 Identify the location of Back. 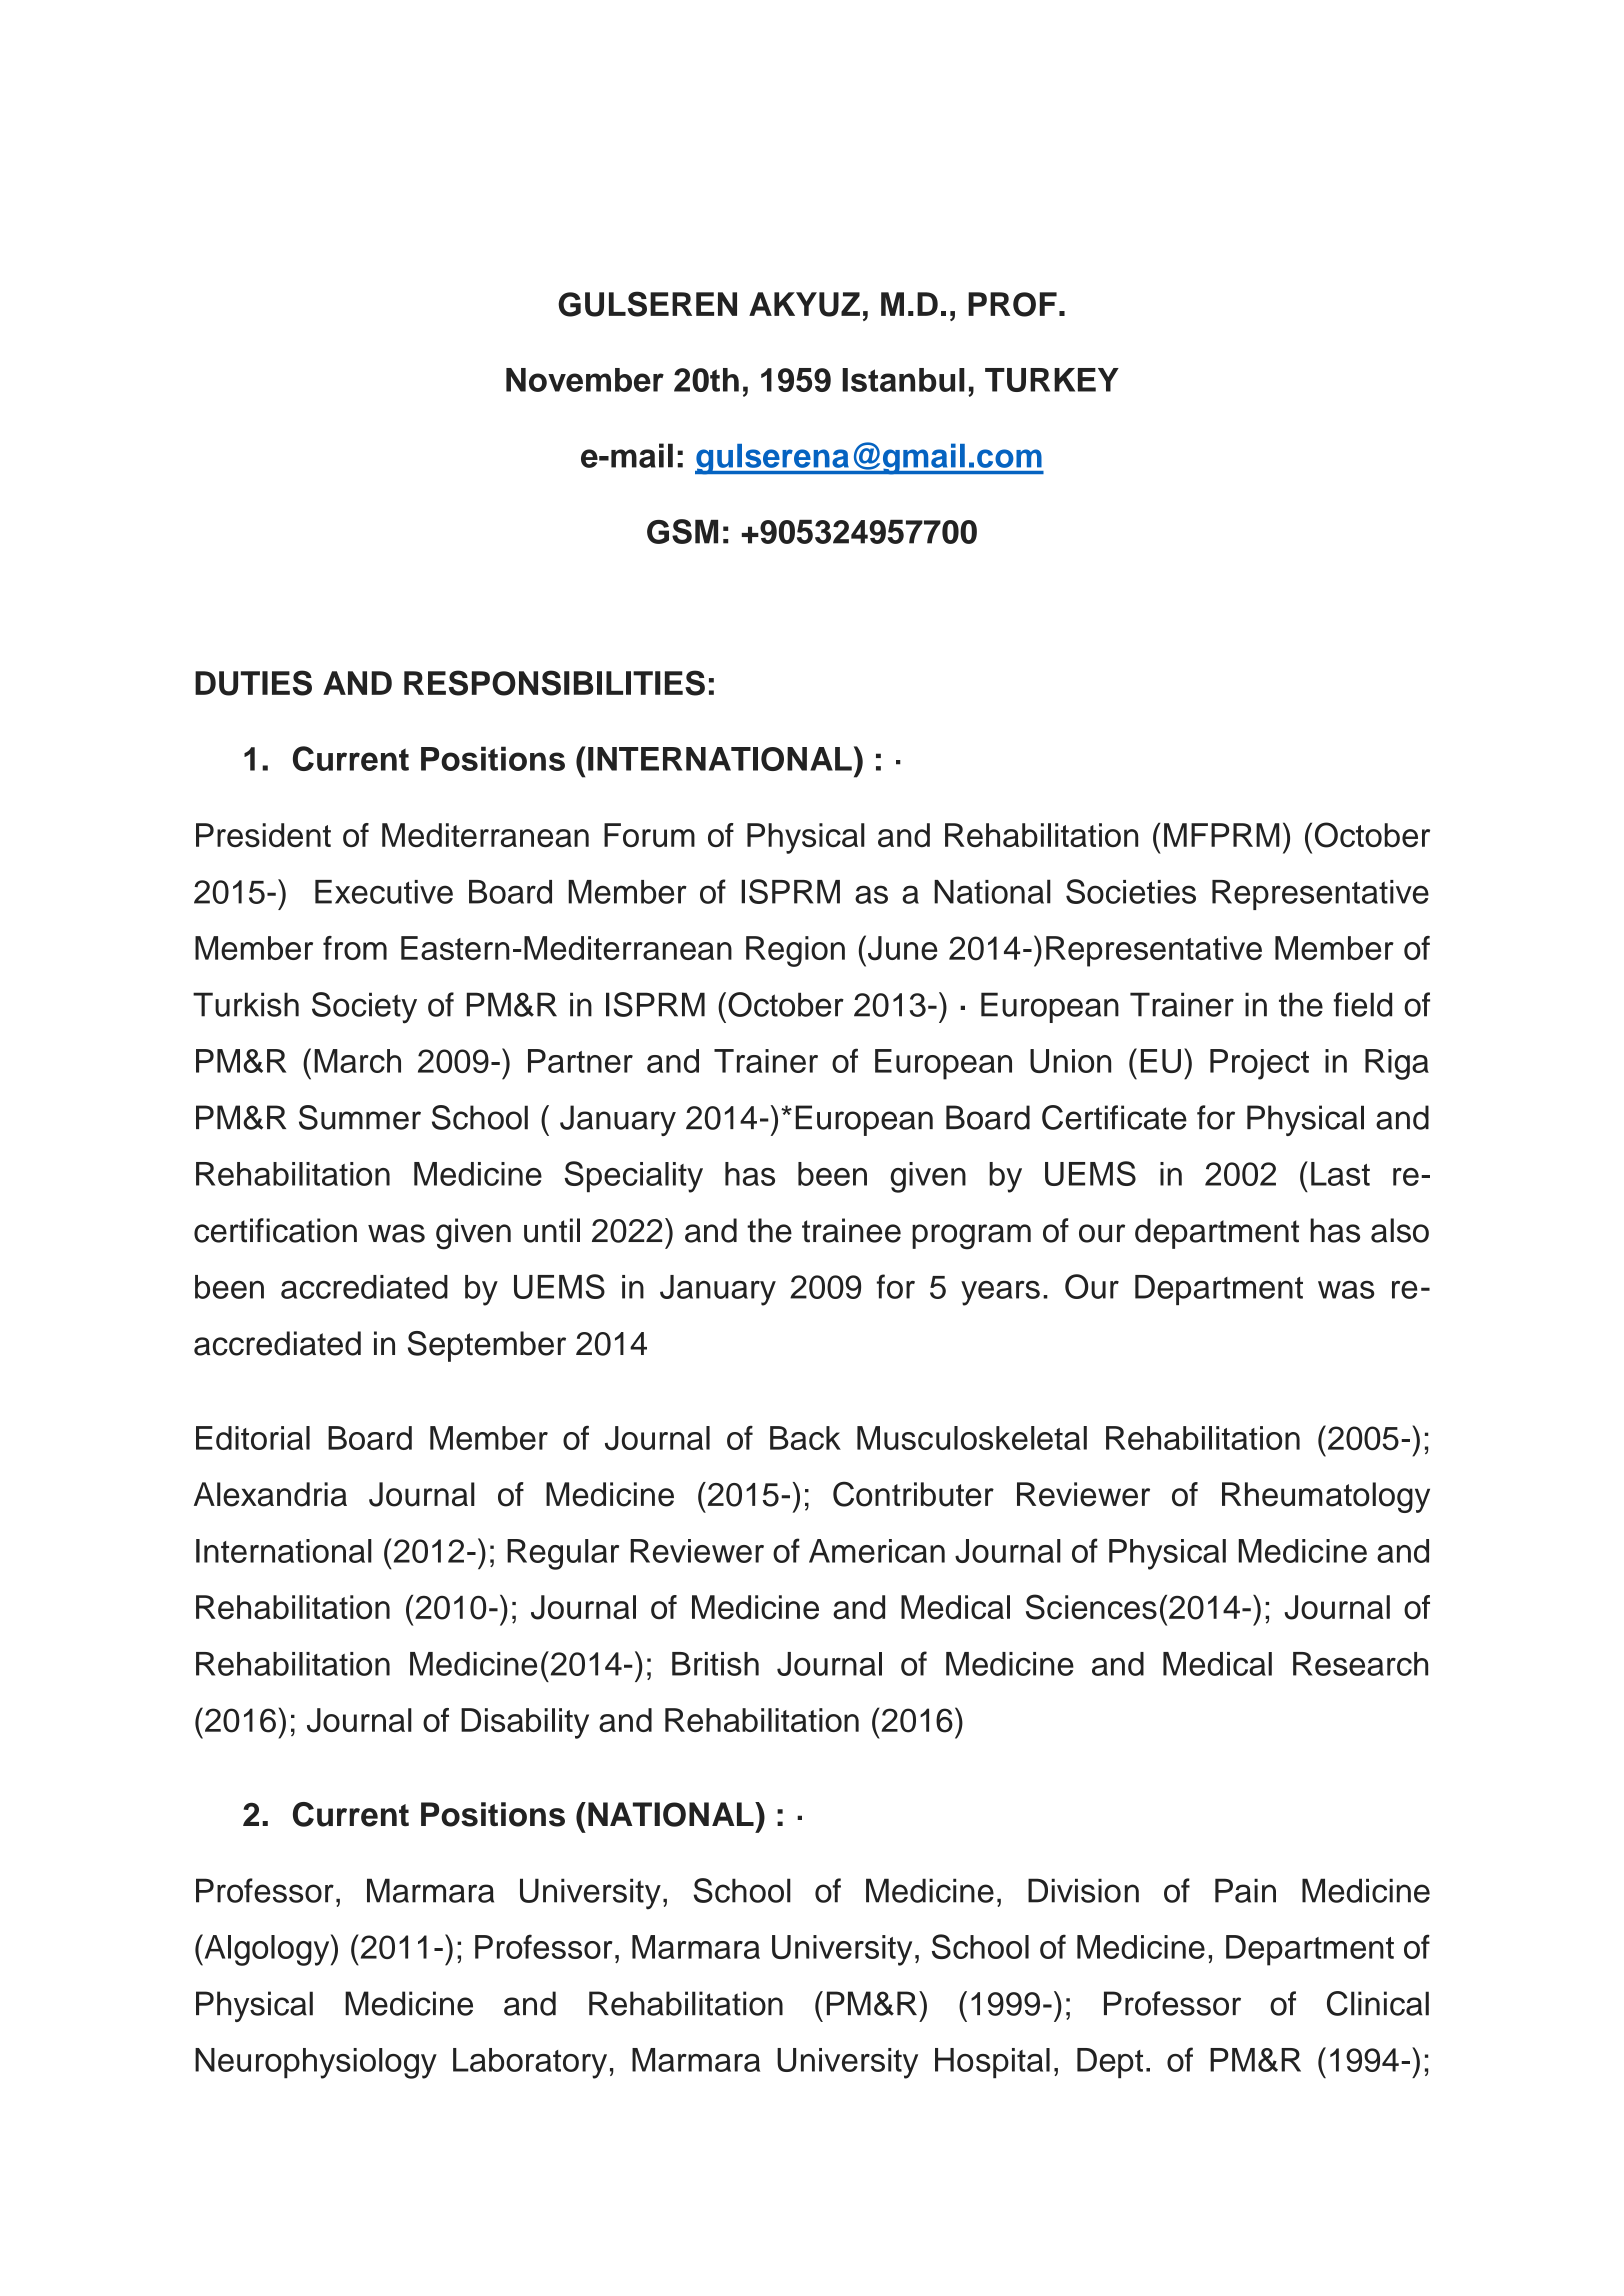
(805, 1438).
